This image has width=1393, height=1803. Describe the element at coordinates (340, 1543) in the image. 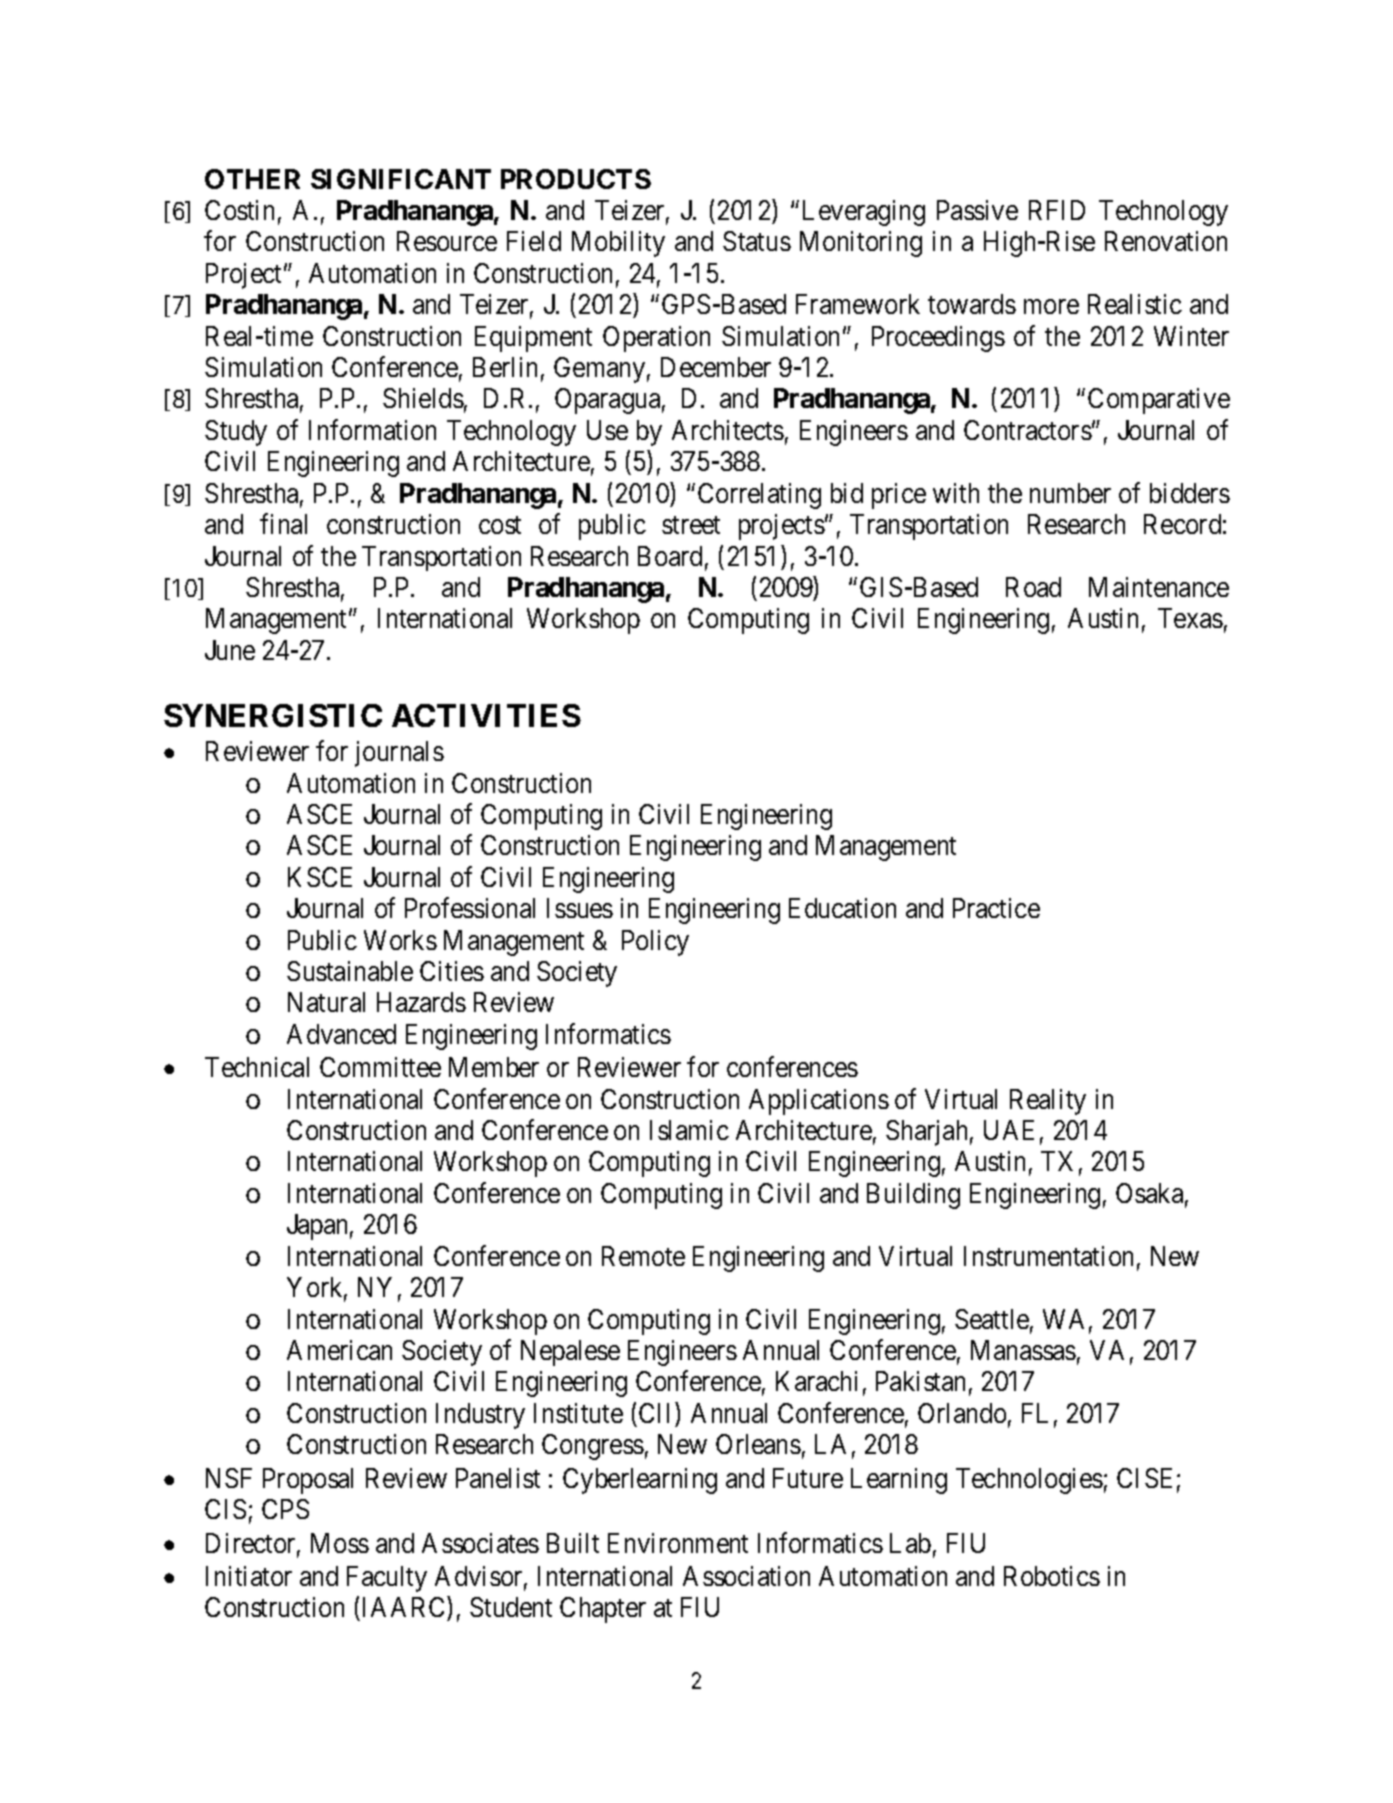

I see `Moss` at that location.
